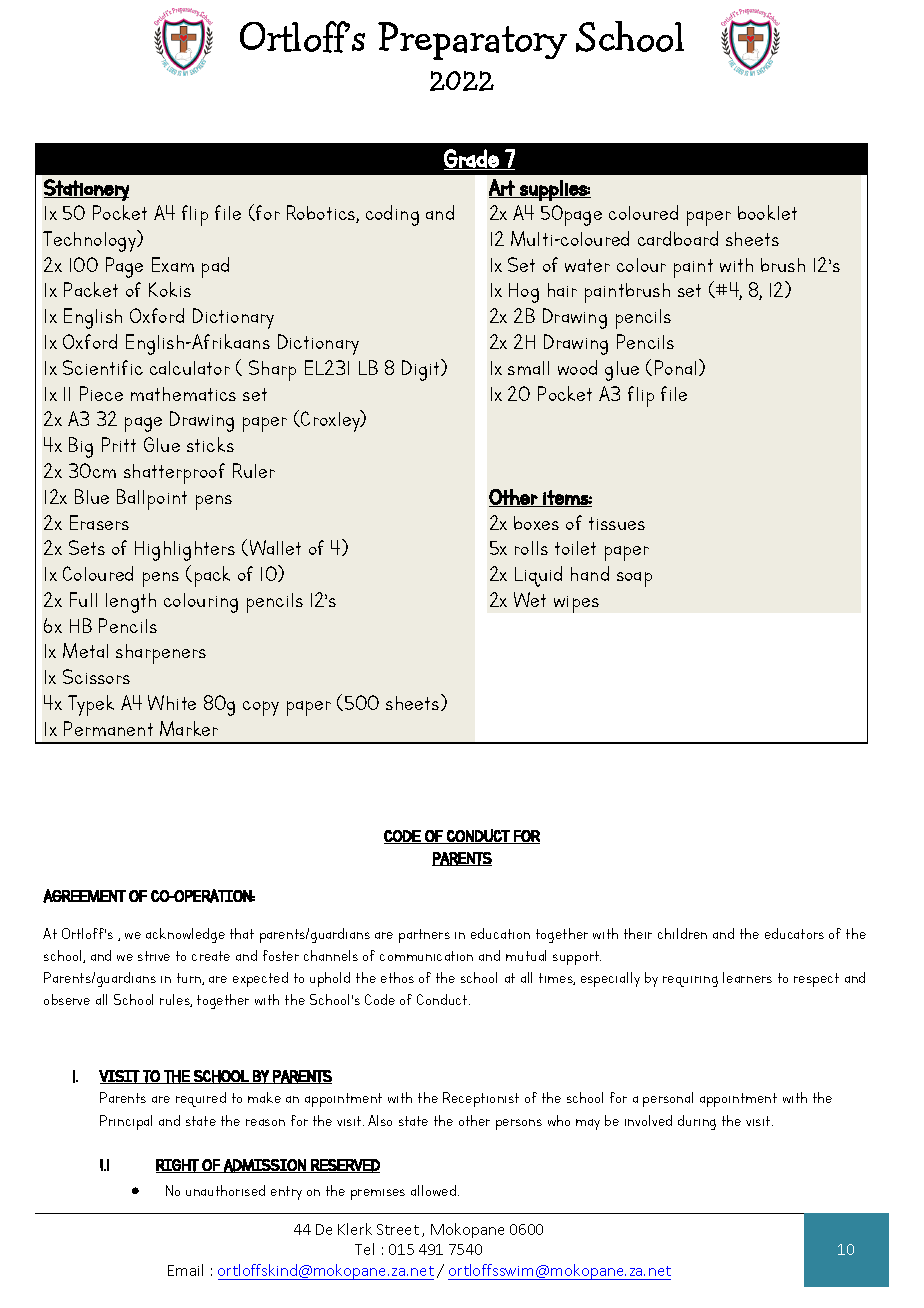 Image resolution: width=924 pixels, height=1308 pixels. I want to click on tissues, so click(617, 523).
